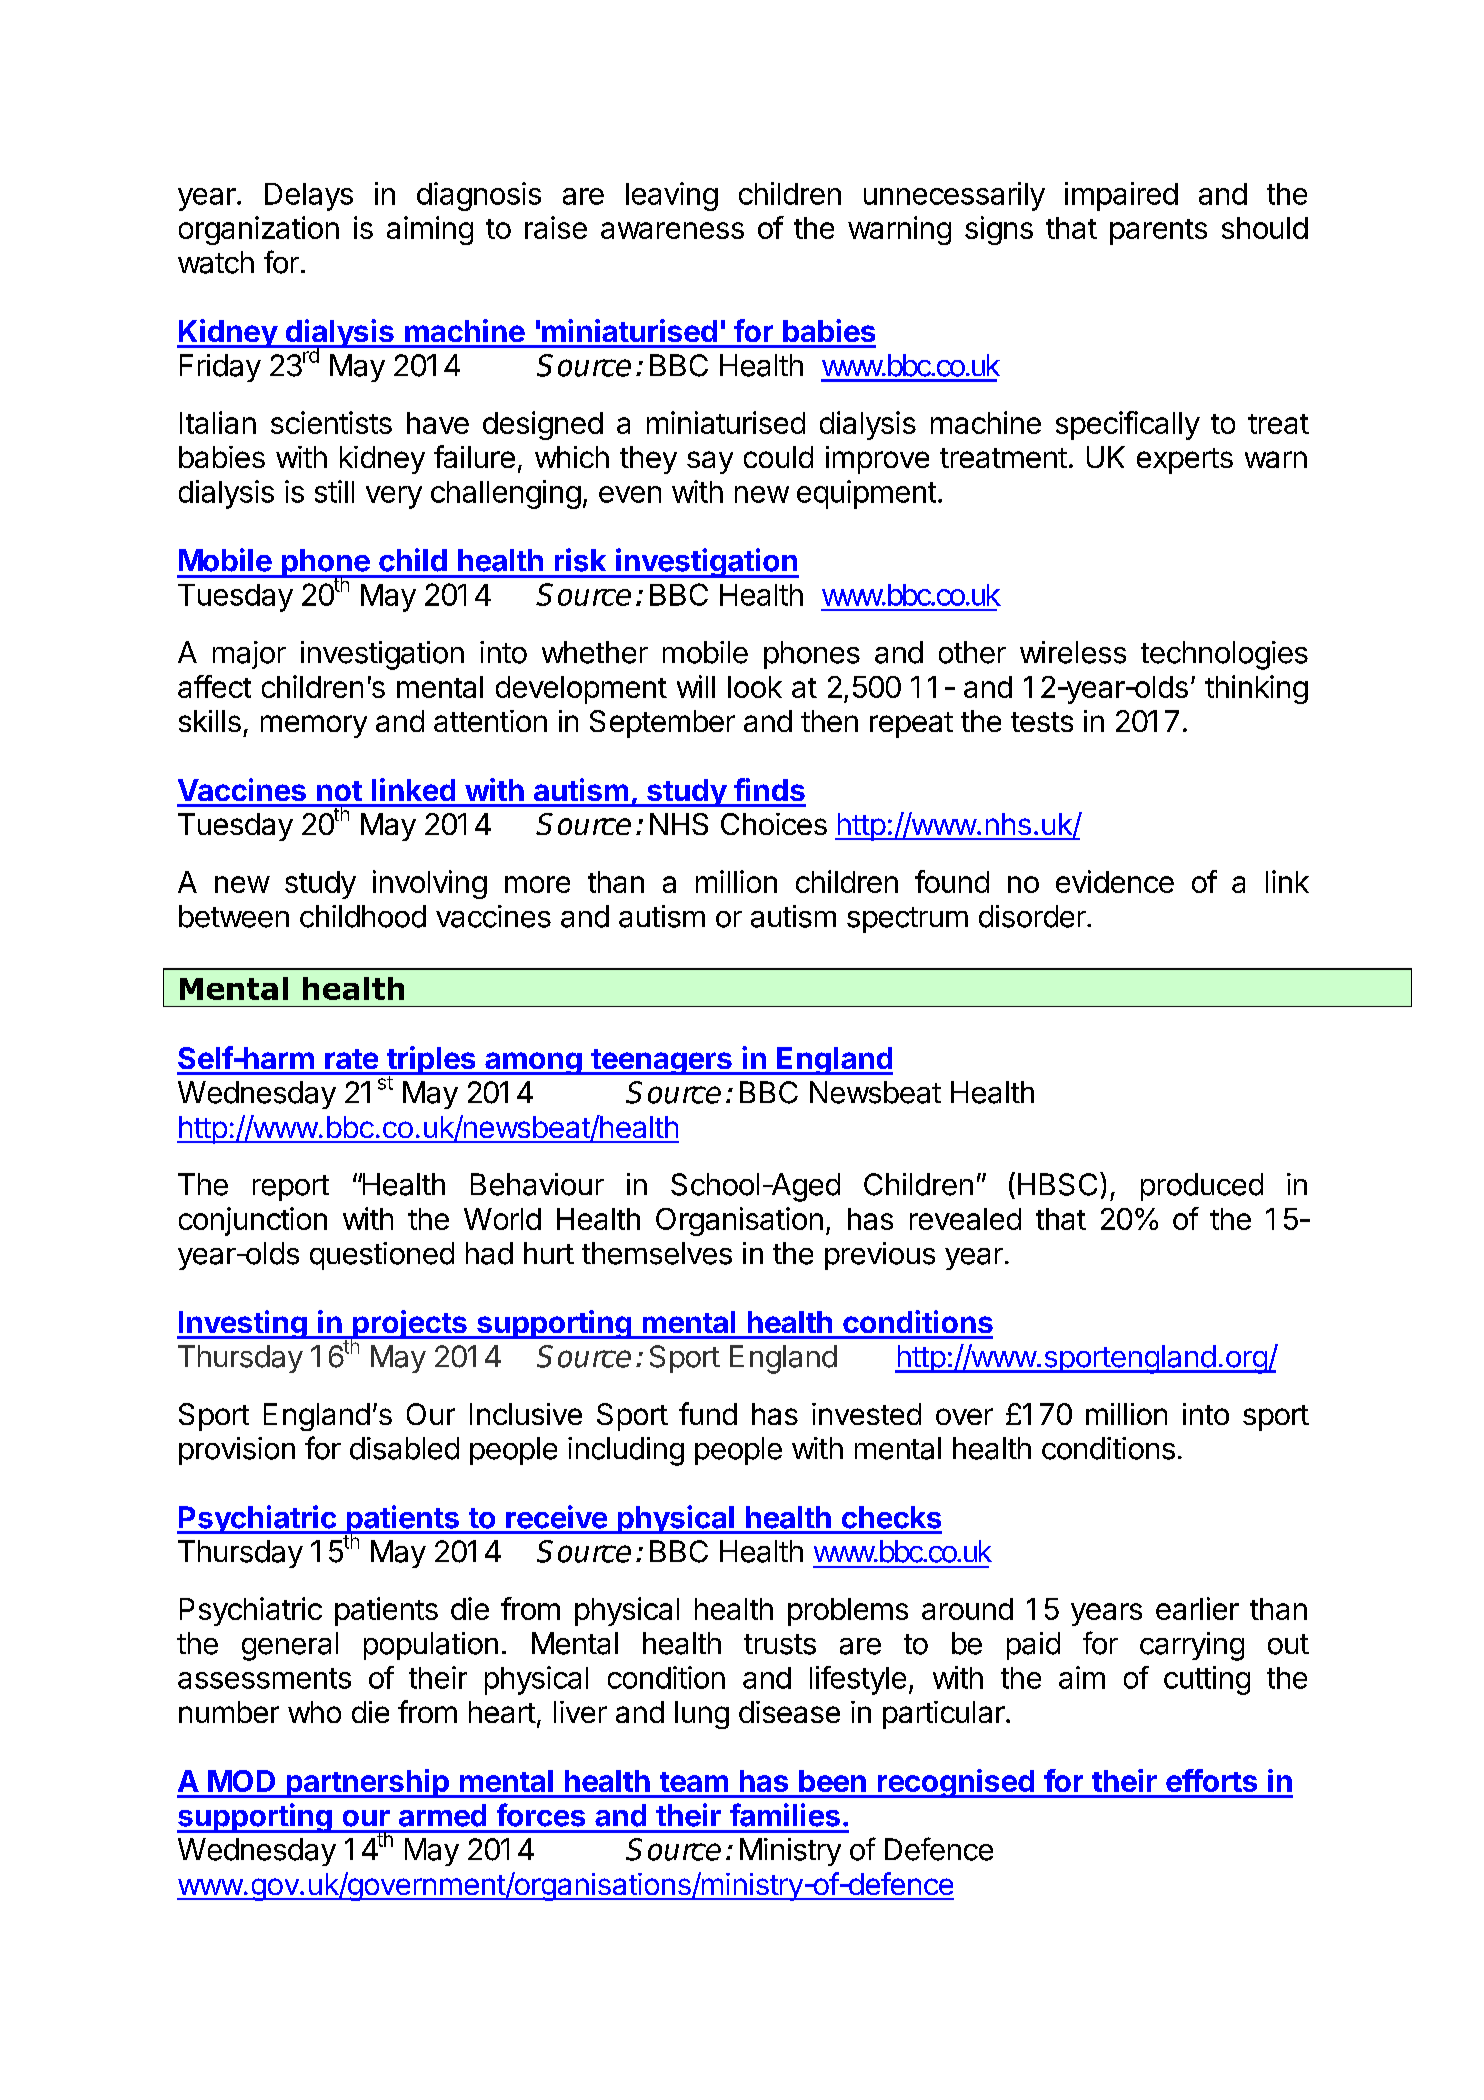 The height and width of the document is (2100, 1484). What do you see at coordinates (1207, 1680) in the document?
I see `cutting` at bounding box center [1207, 1680].
